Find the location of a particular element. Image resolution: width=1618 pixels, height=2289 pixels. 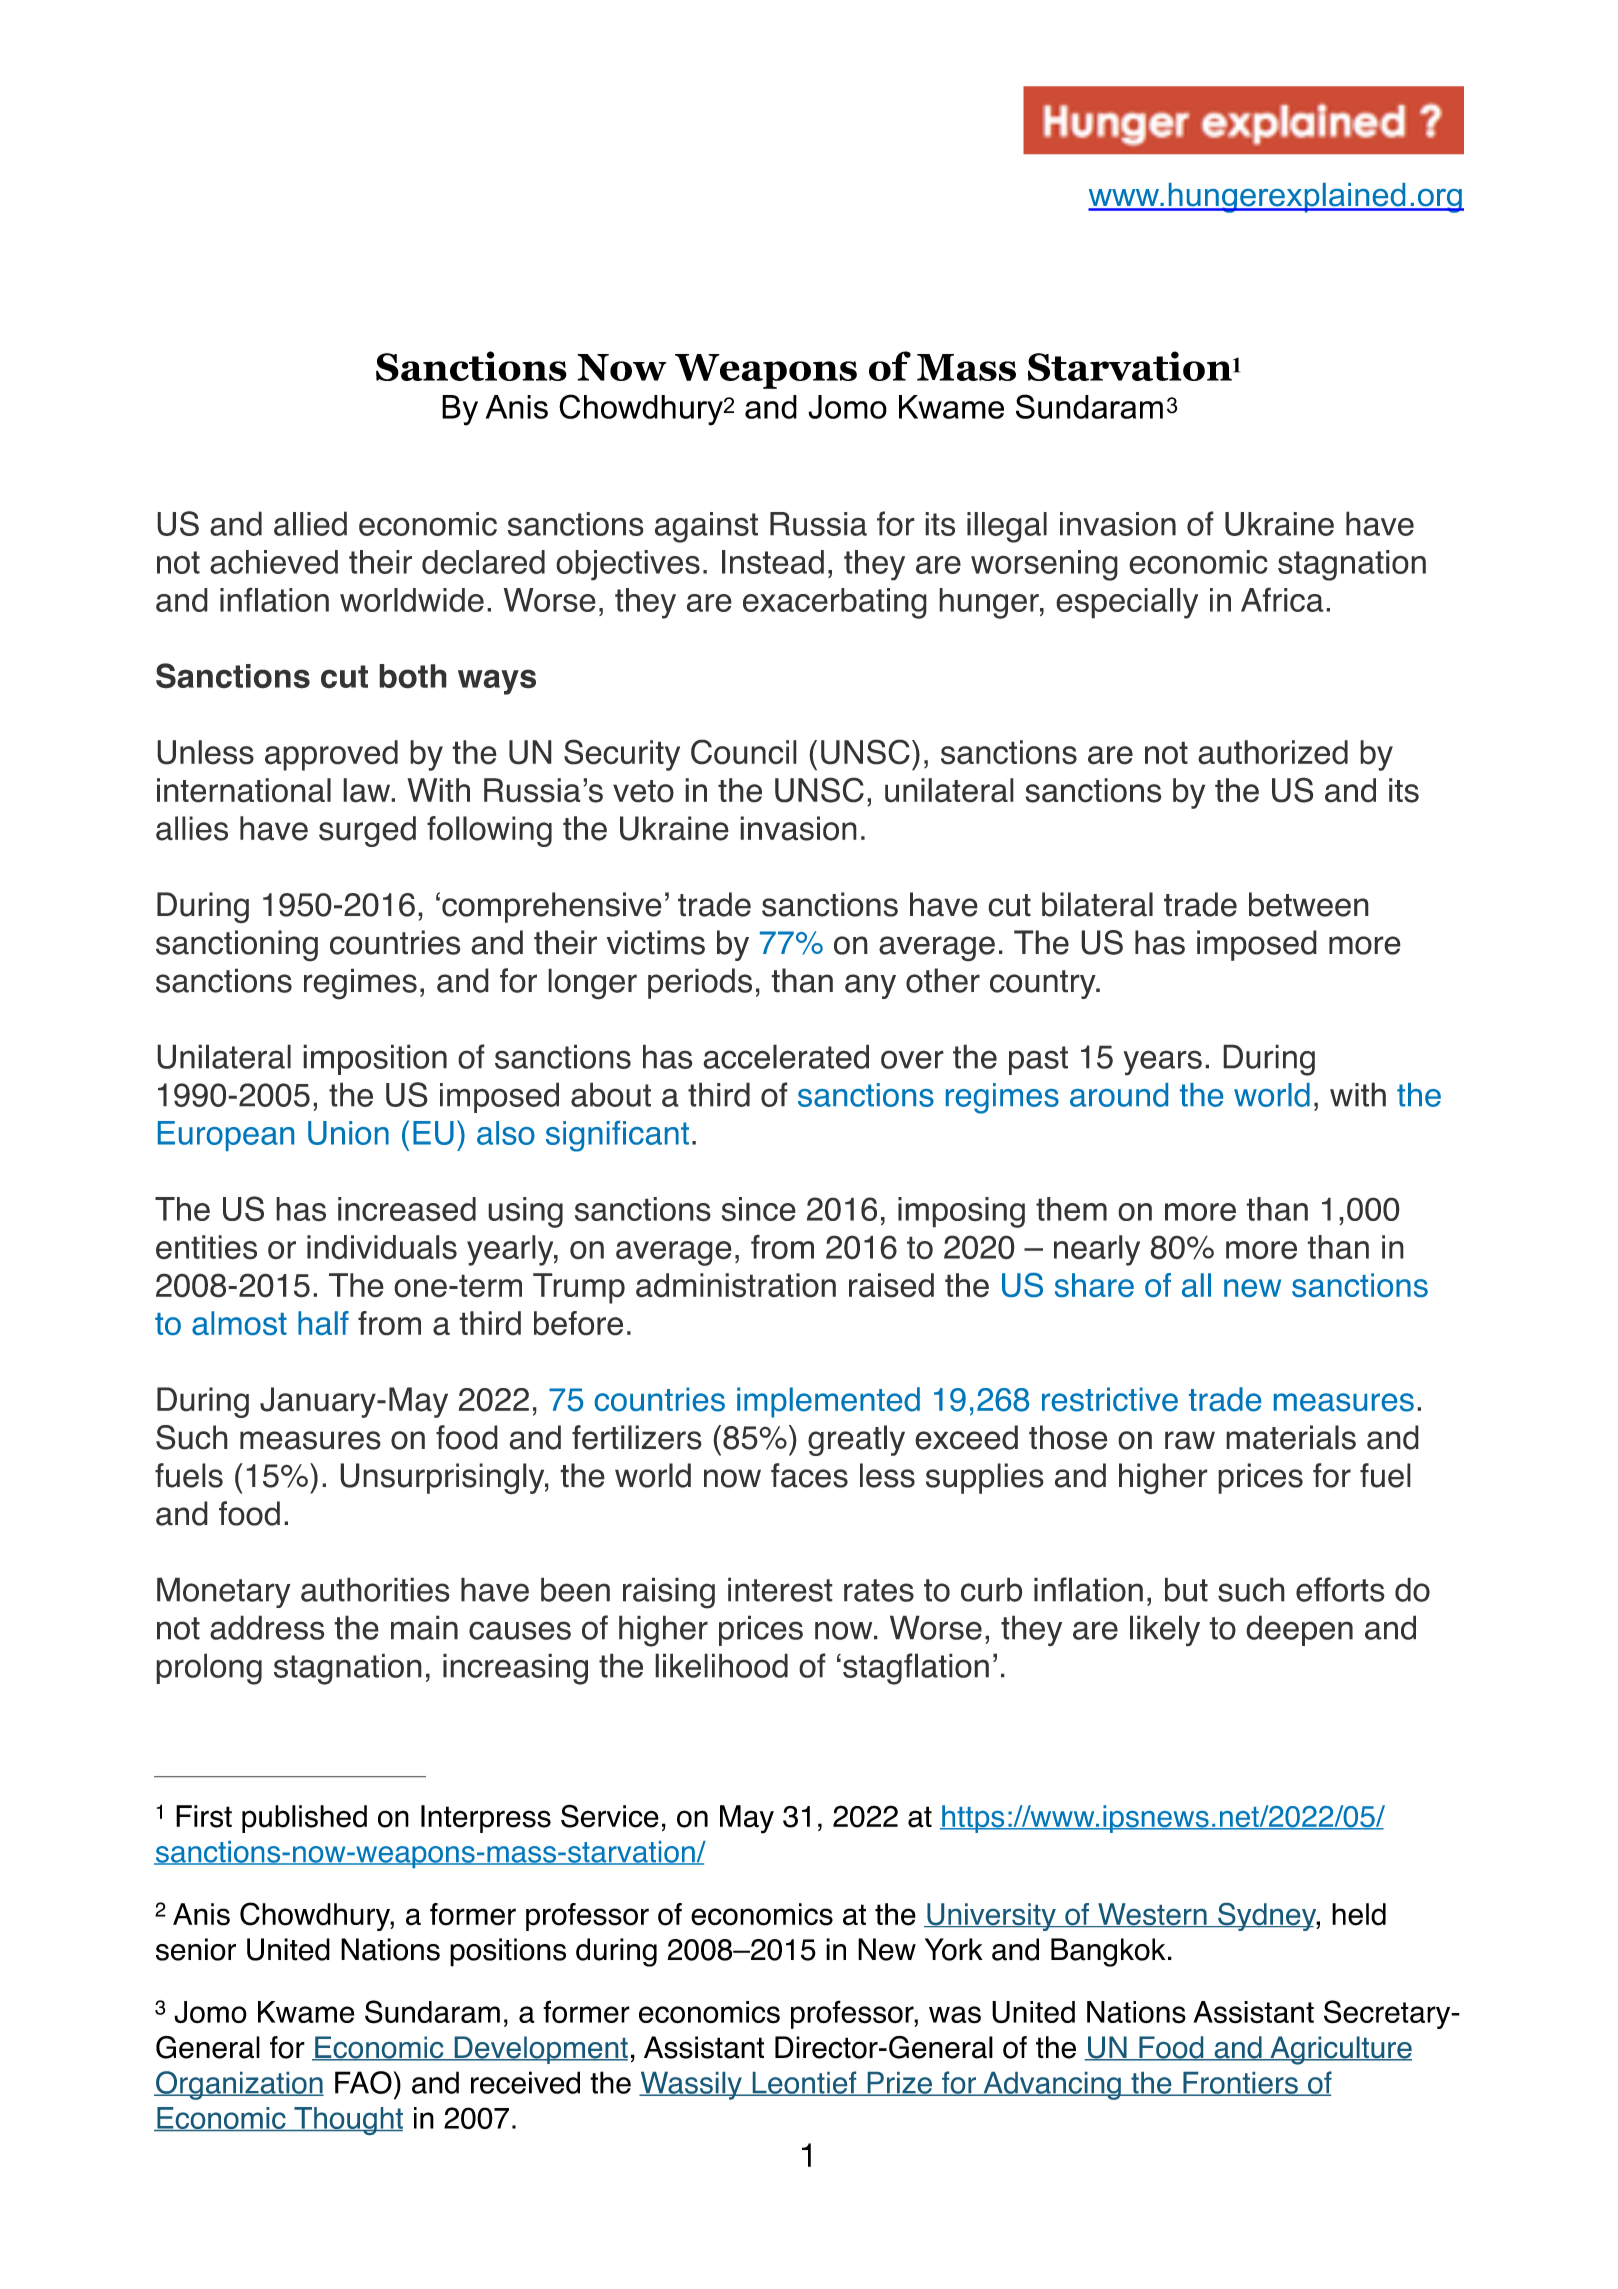

achieved is located at coordinates (274, 562).
